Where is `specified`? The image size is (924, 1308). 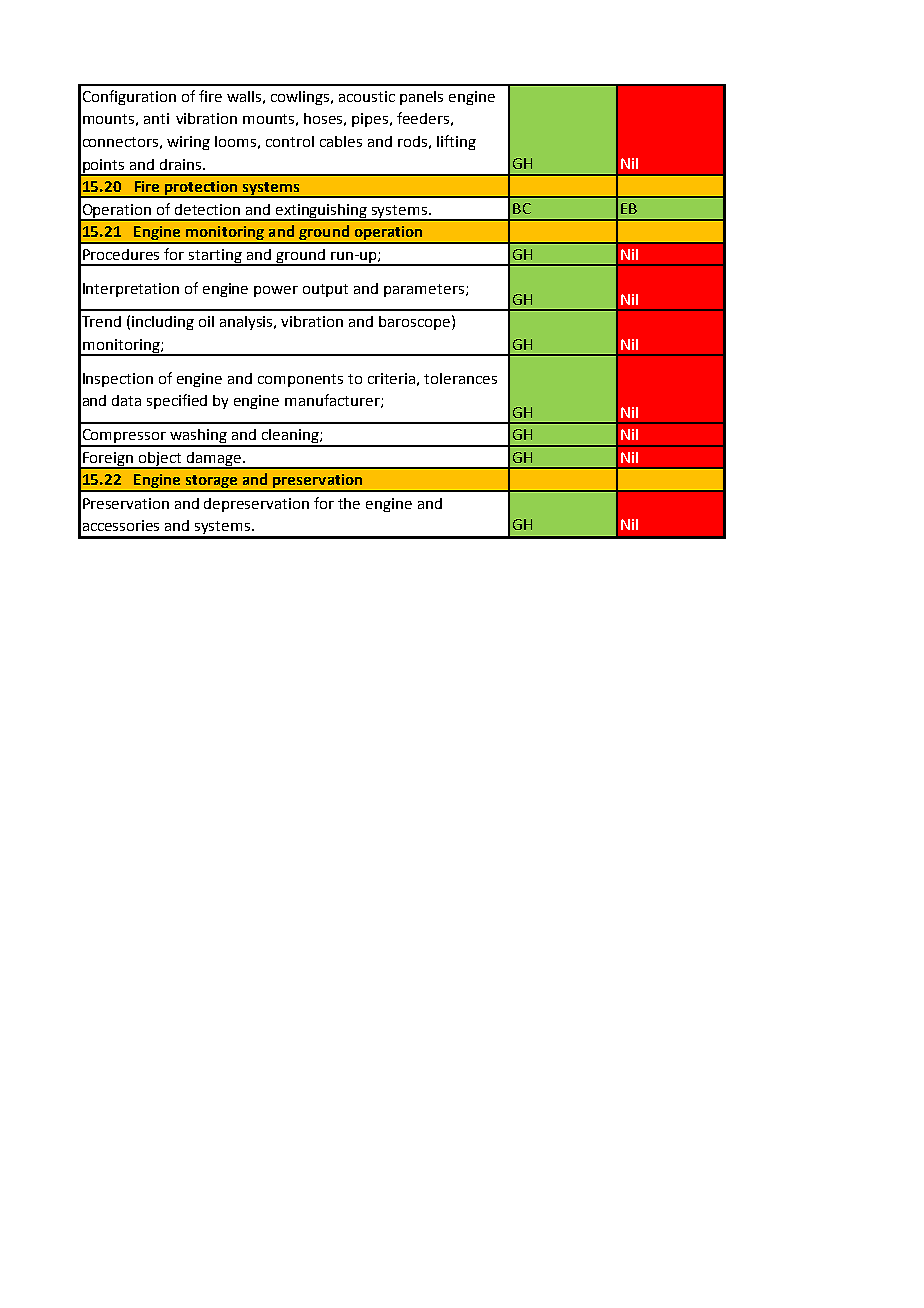
specified is located at coordinates (177, 401).
